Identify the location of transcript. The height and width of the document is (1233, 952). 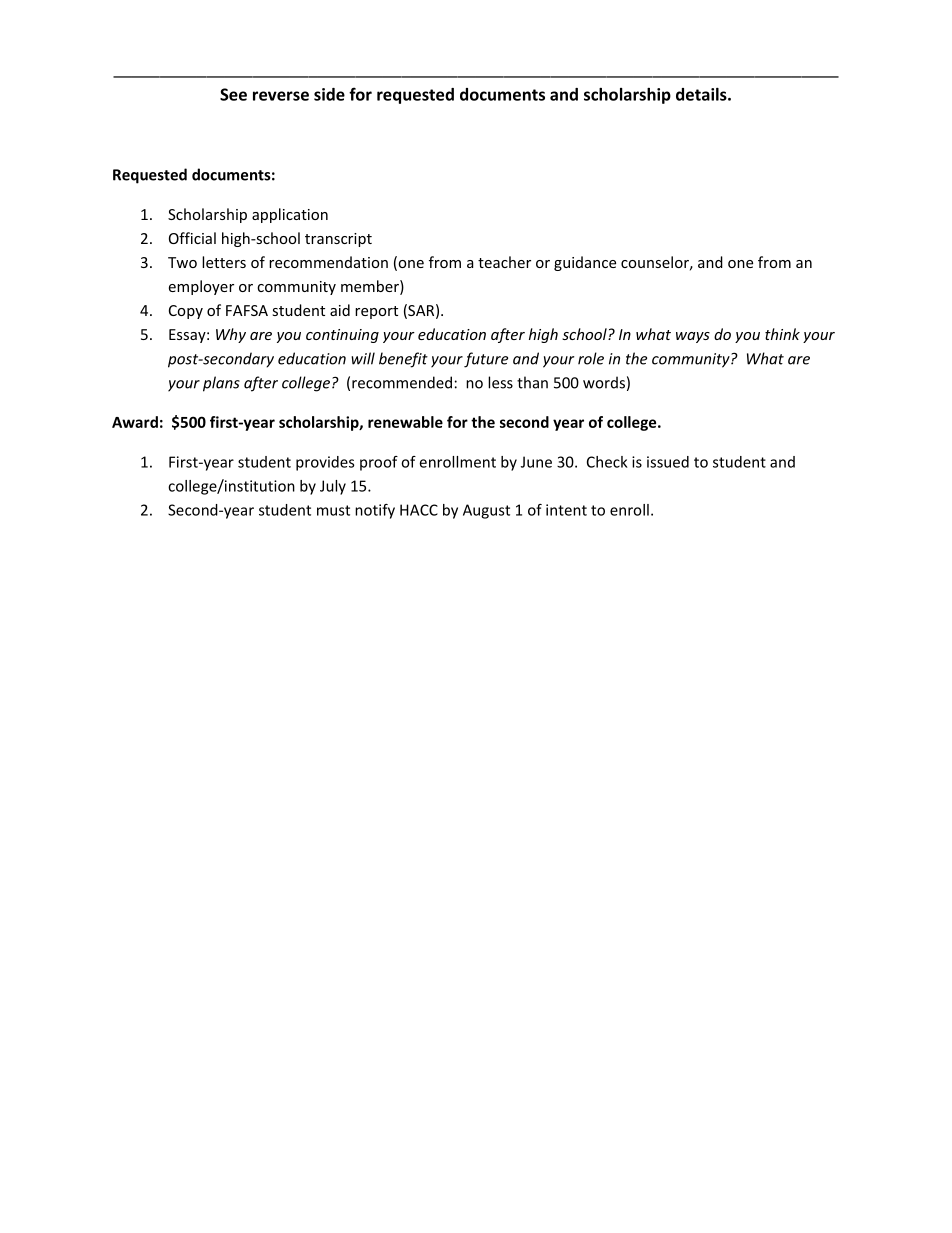
(338, 240).
